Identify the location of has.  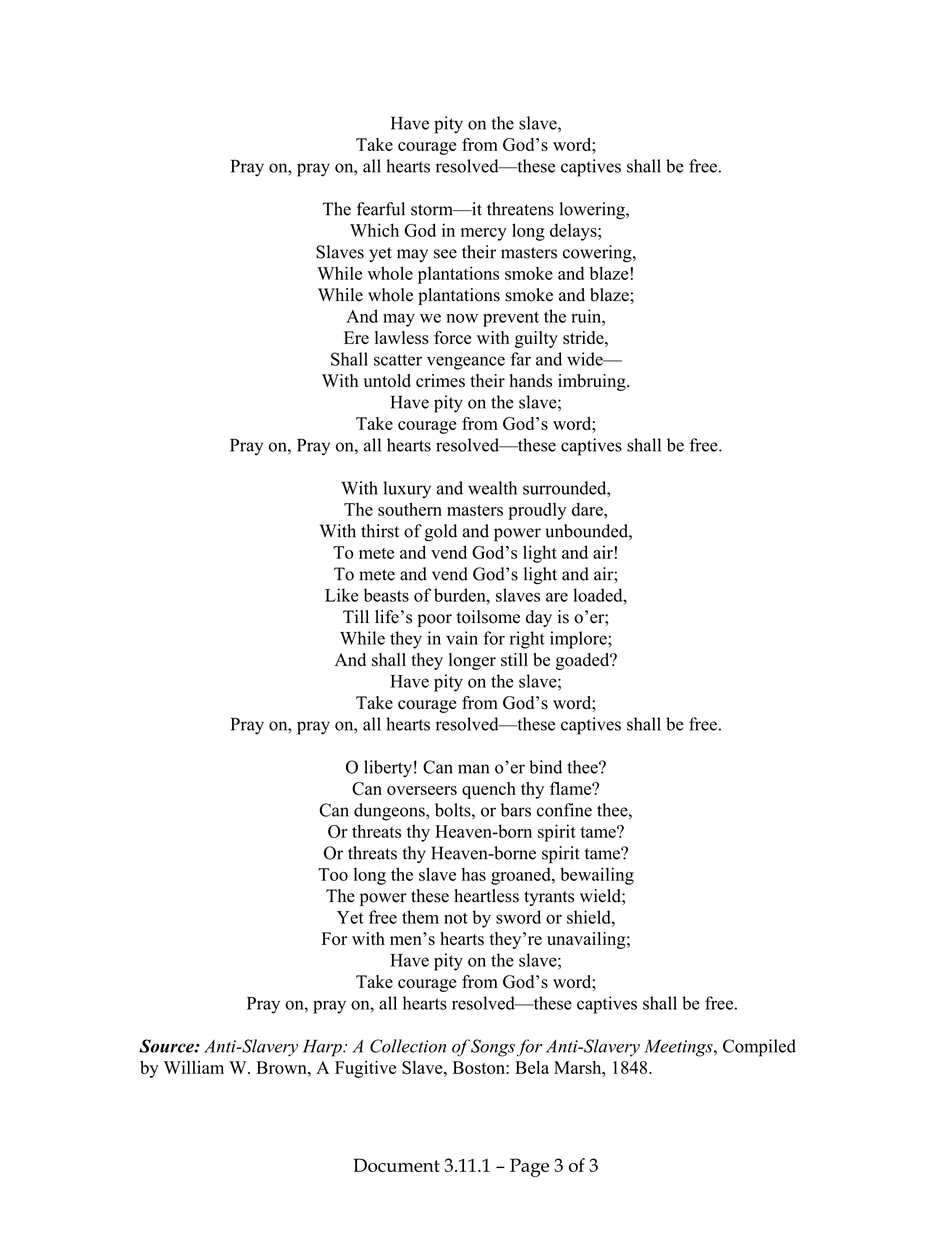
(474, 874).
